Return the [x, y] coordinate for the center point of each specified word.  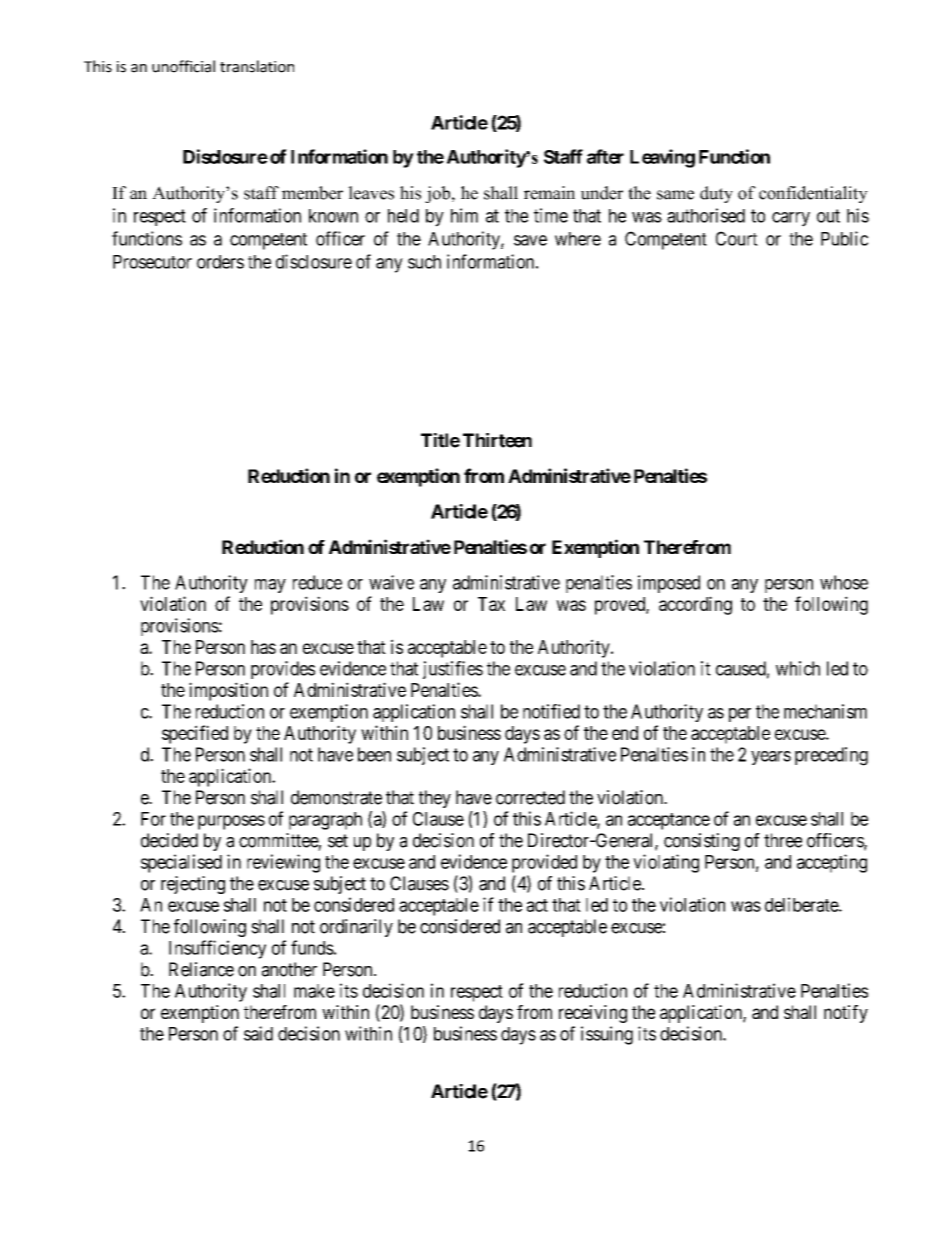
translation [257, 66]
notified [551, 711]
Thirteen [497, 440]
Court [737, 238]
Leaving [662, 158]
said [258, 1033]
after [605, 156]
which [798, 668]
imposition [228, 691]
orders [220, 262]
